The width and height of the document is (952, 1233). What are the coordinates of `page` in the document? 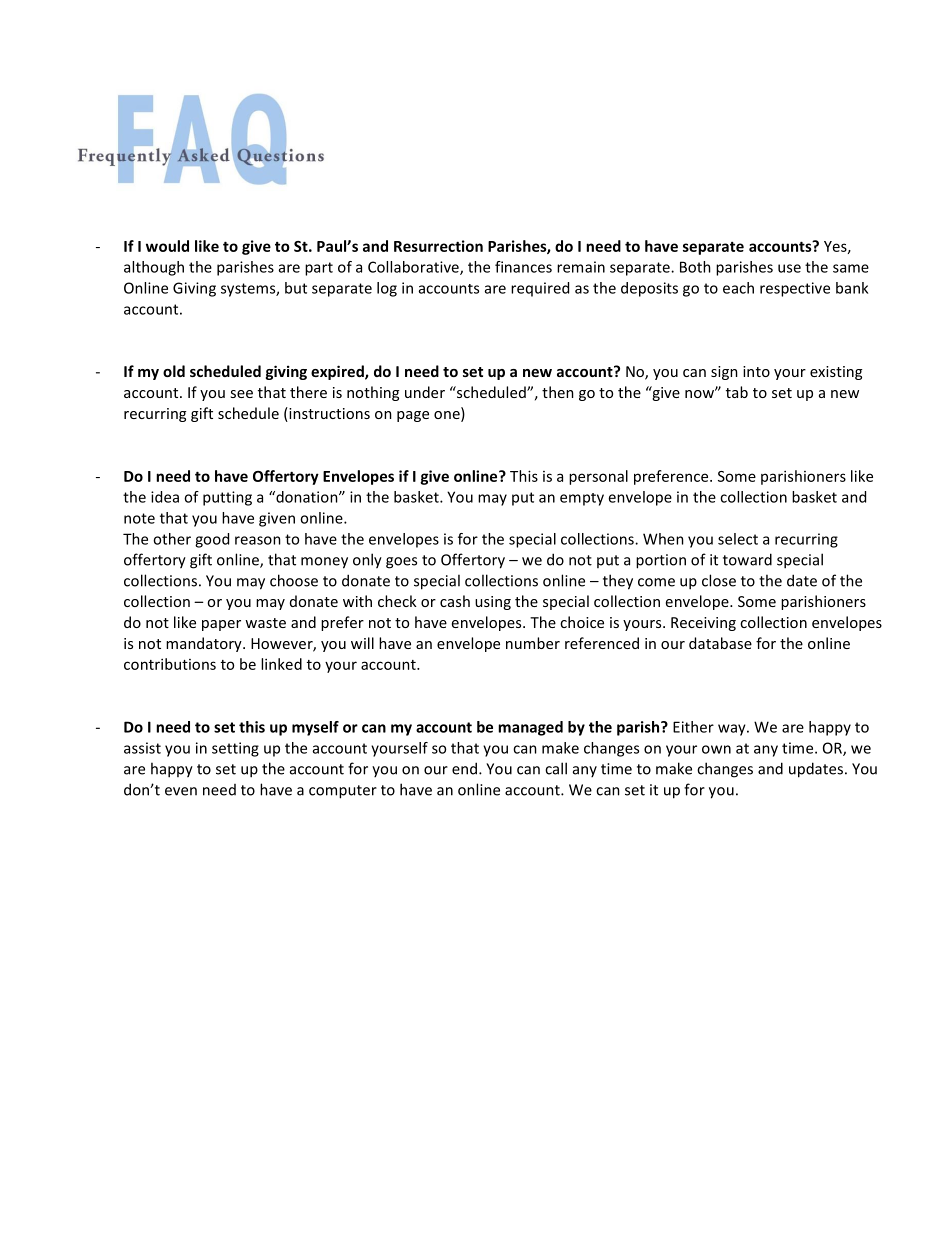 It's located at (413, 416).
